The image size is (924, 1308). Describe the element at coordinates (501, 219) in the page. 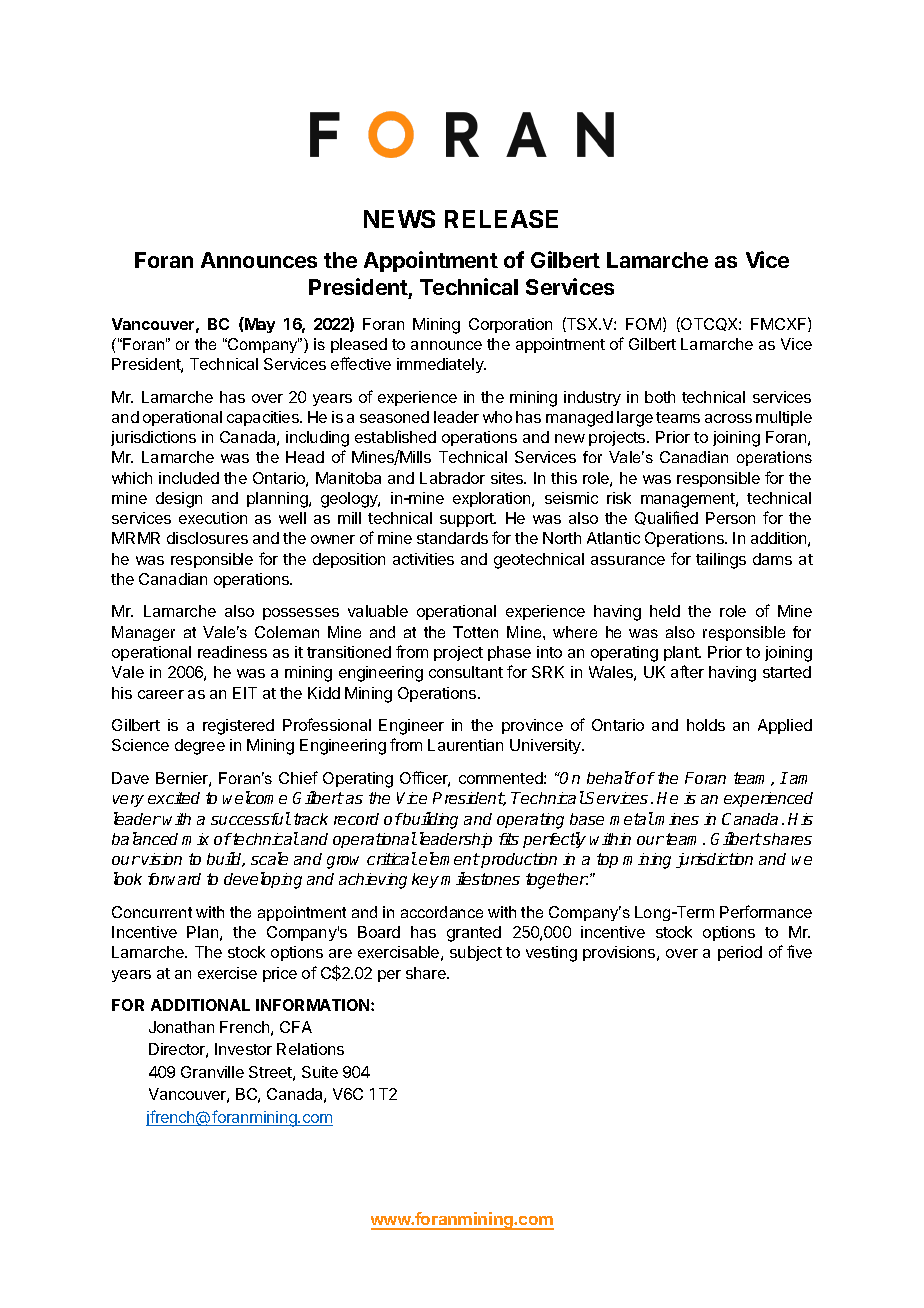

I see `RELEASE` at that location.
